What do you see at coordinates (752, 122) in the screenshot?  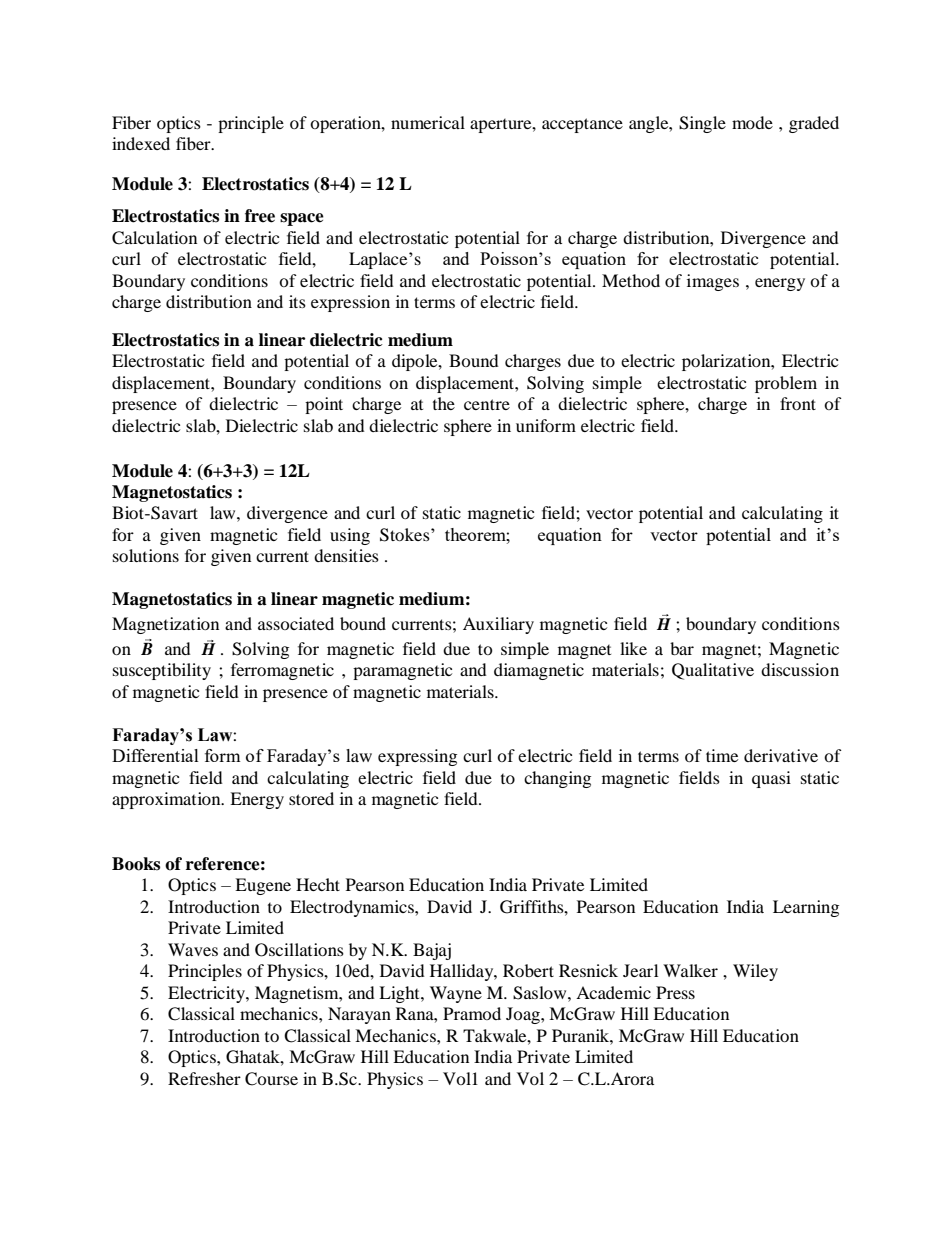 I see `mode` at bounding box center [752, 122].
